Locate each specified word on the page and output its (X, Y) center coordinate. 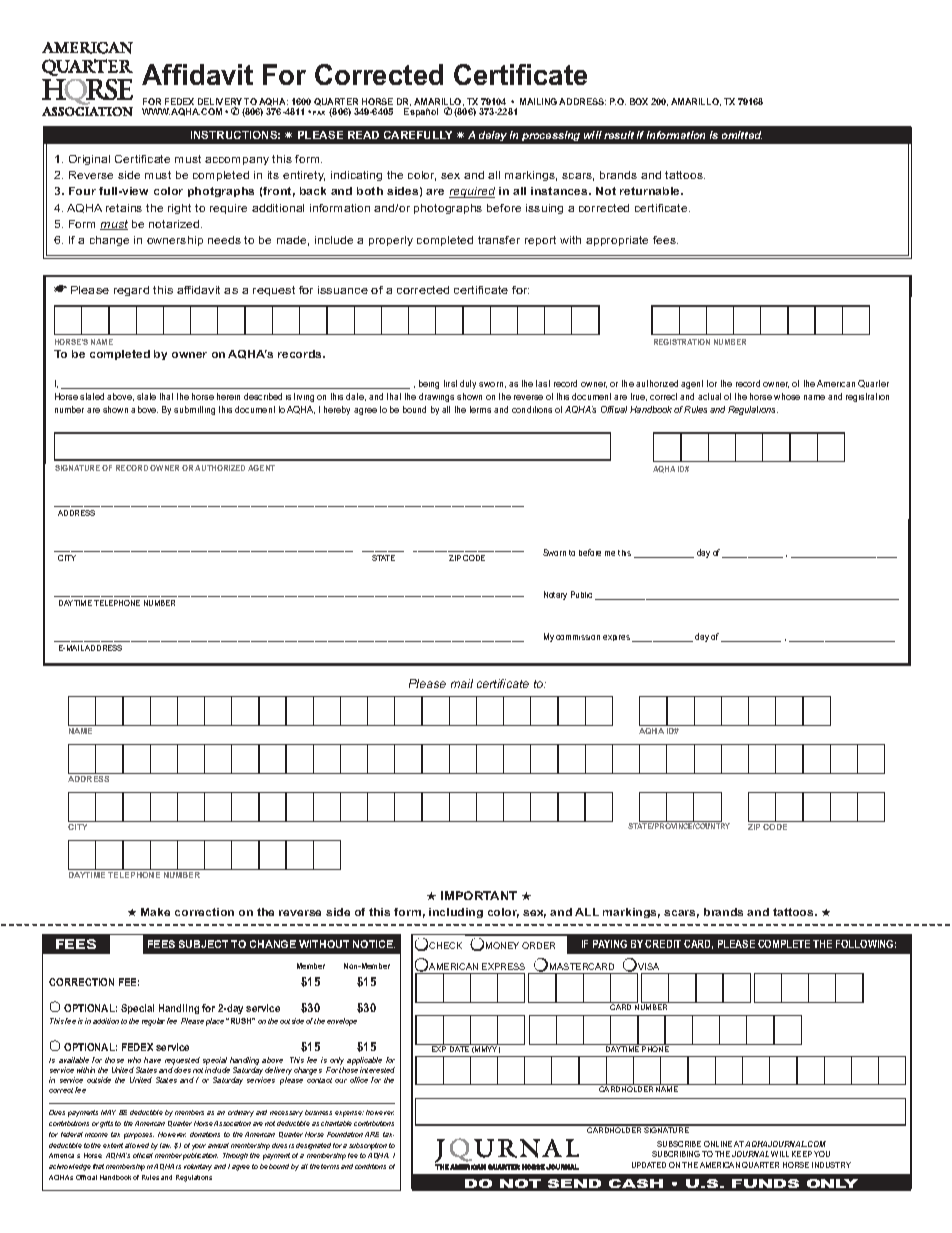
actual (709, 396)
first (450, 383)
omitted (742, 135)
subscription (368, 1146)
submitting (194, 410)
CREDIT (663, 944)
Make (155, 912)
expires (618, 638)
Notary (555, 595)
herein (228, 396)
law (165, 1145)
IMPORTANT (479, 895)
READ (363, 135)
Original (89, 160)
